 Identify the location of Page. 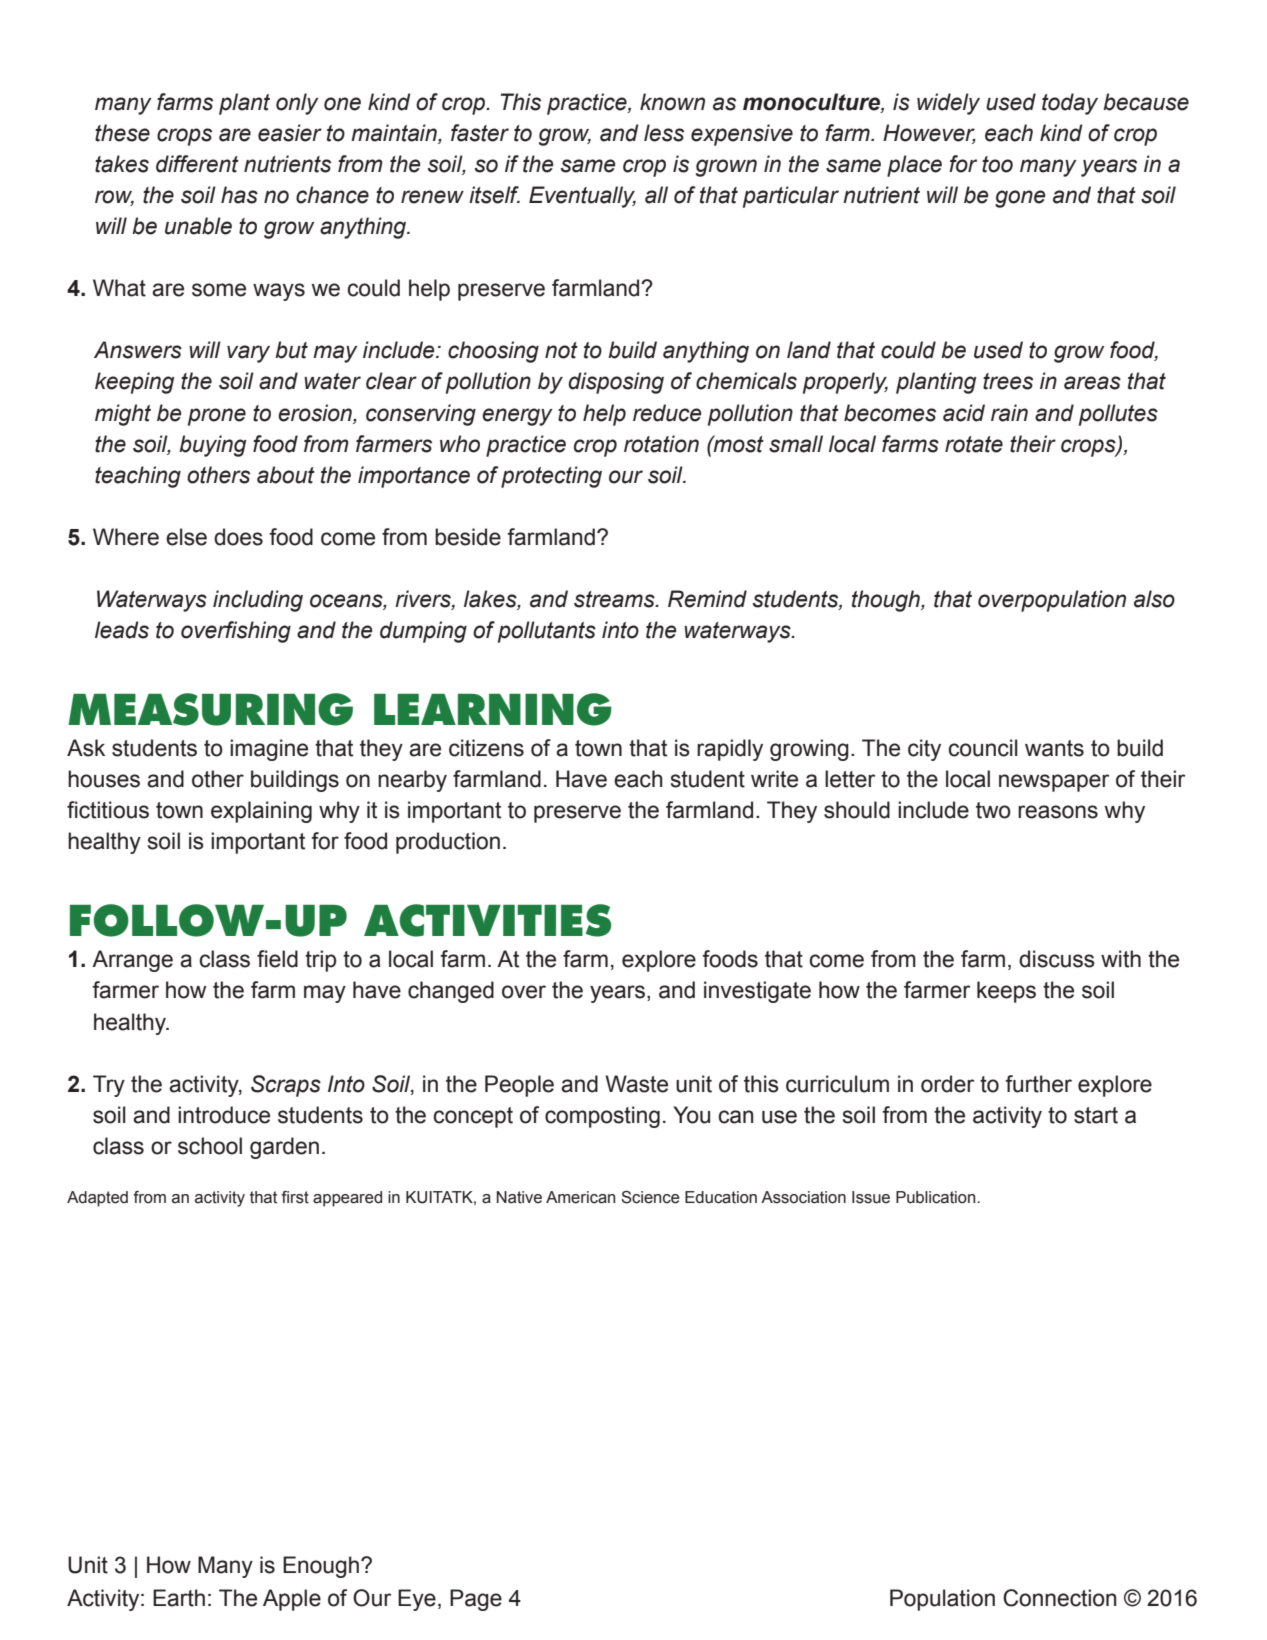
(476, 1600).
